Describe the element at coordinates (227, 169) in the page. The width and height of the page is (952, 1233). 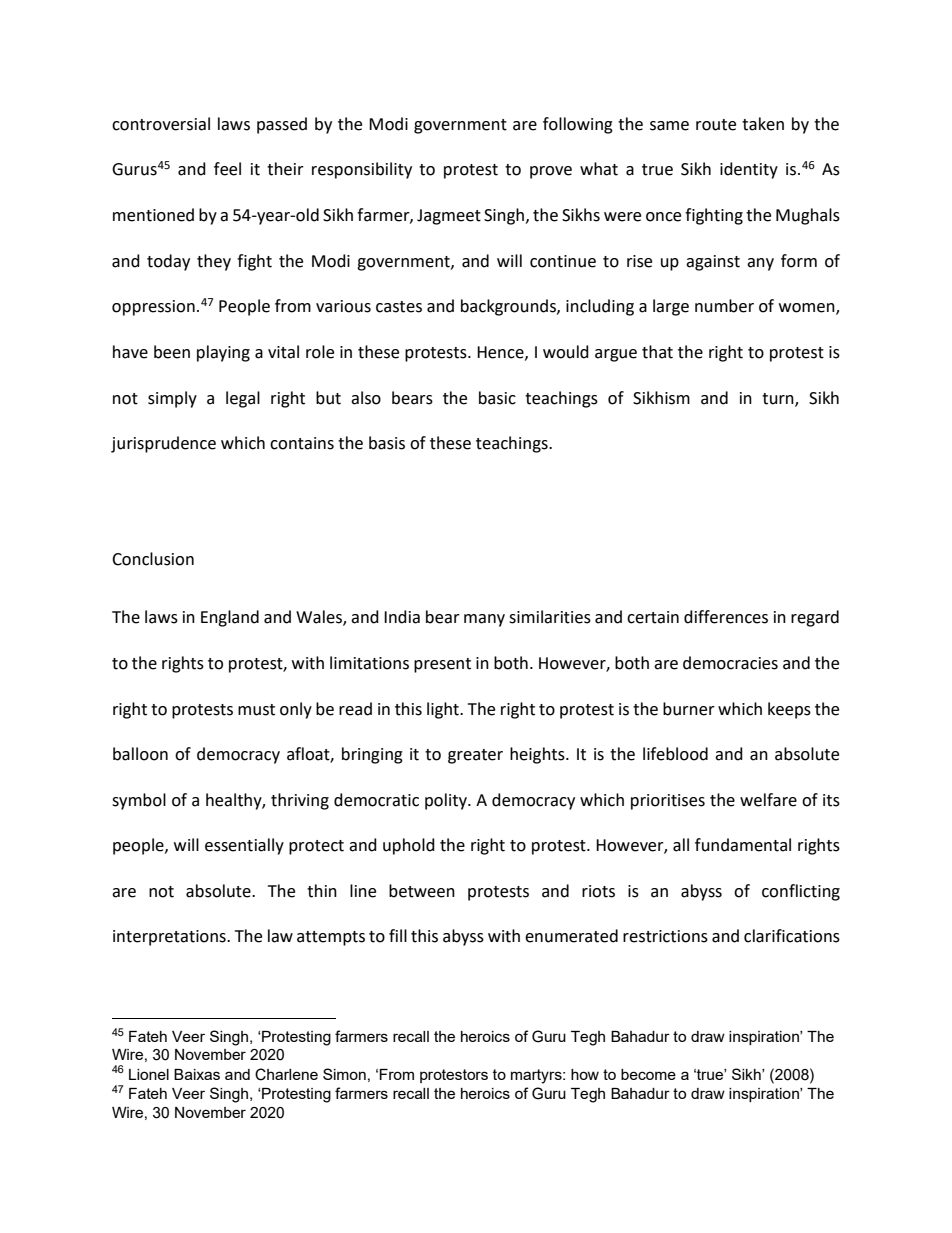
I see `feel` at that location.
